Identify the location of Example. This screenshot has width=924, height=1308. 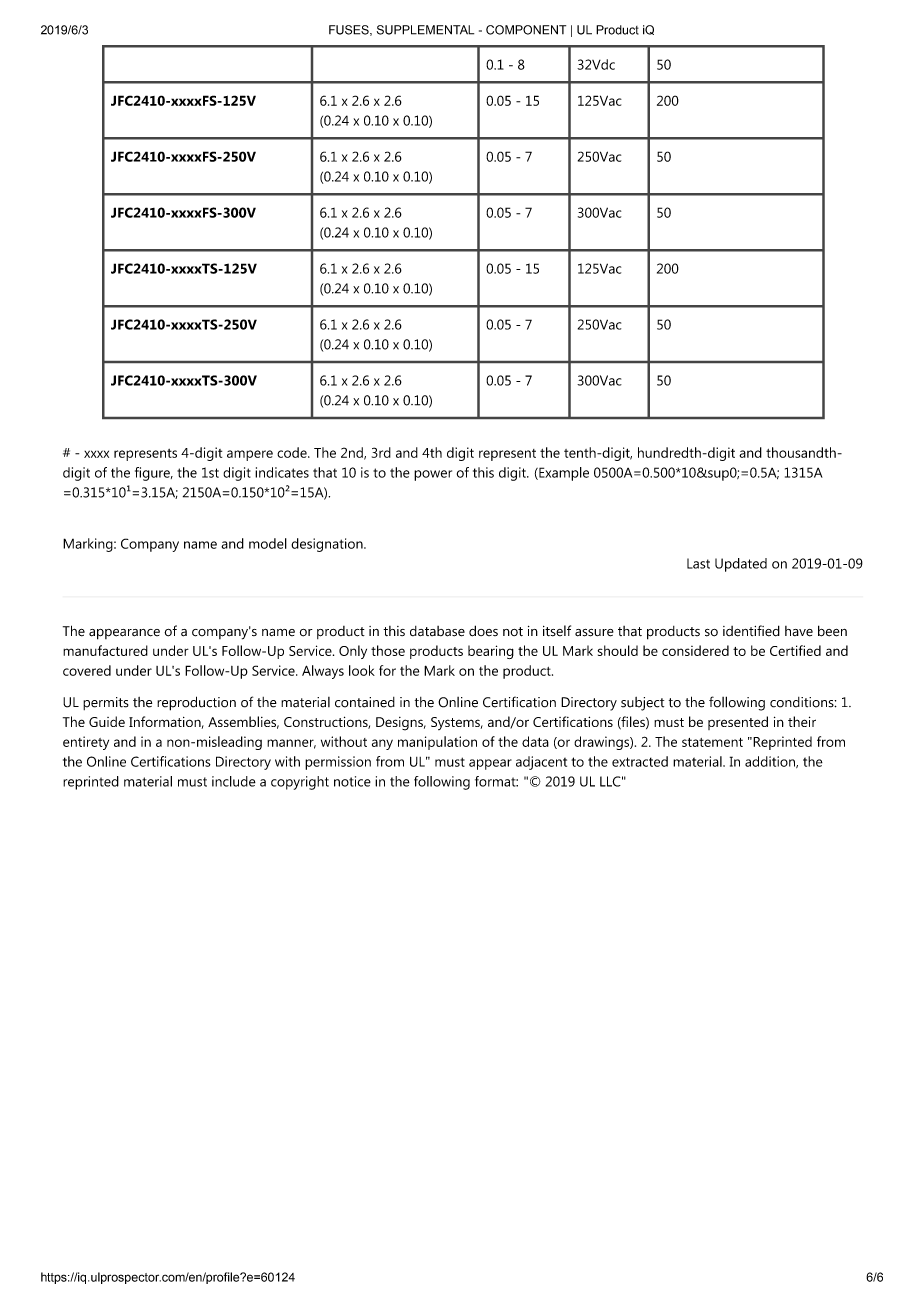
(563, 474).
